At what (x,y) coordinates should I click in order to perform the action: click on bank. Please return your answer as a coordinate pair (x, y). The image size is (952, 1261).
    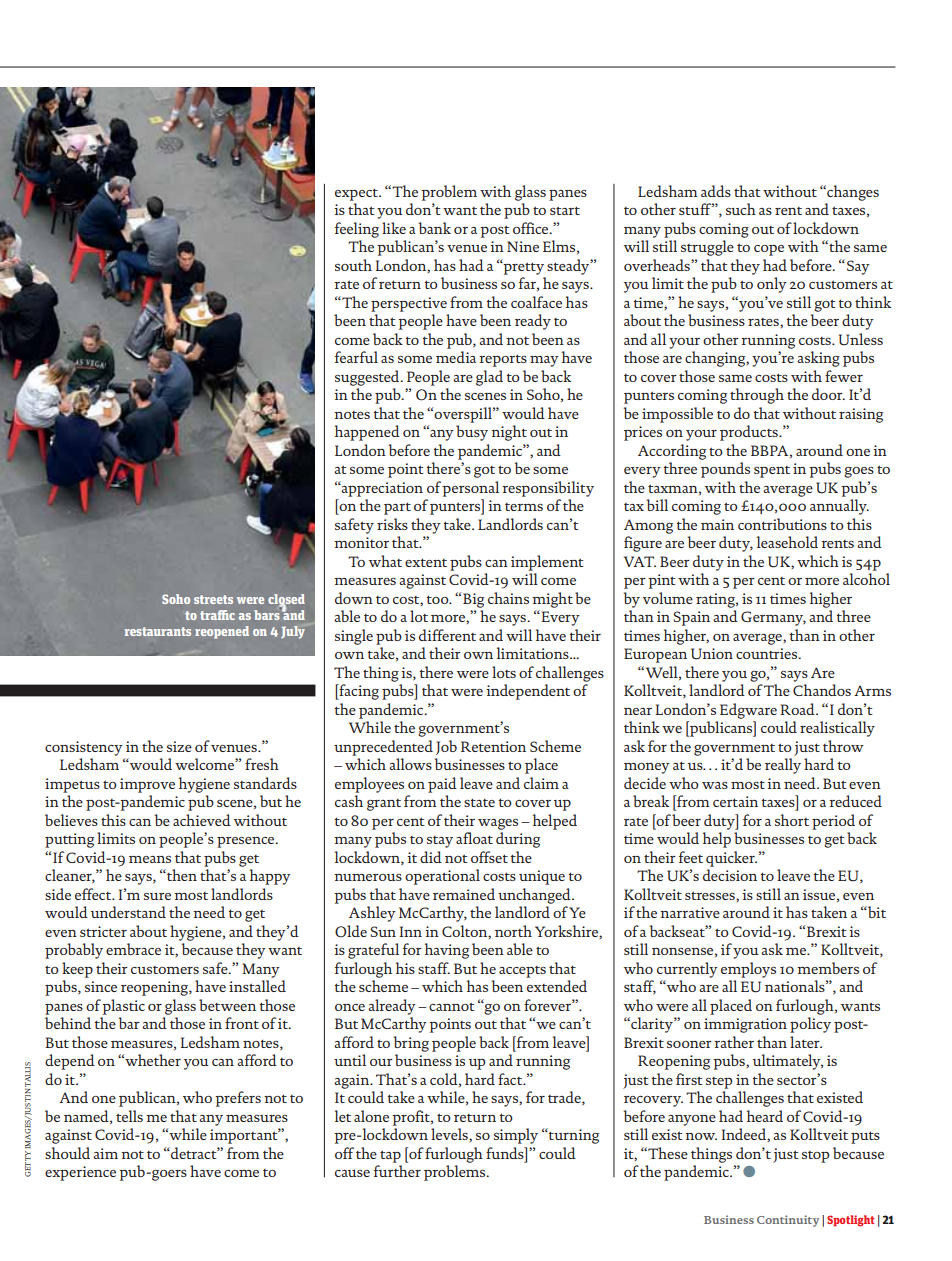
    Looking at the image, I should click on (434, 228).
